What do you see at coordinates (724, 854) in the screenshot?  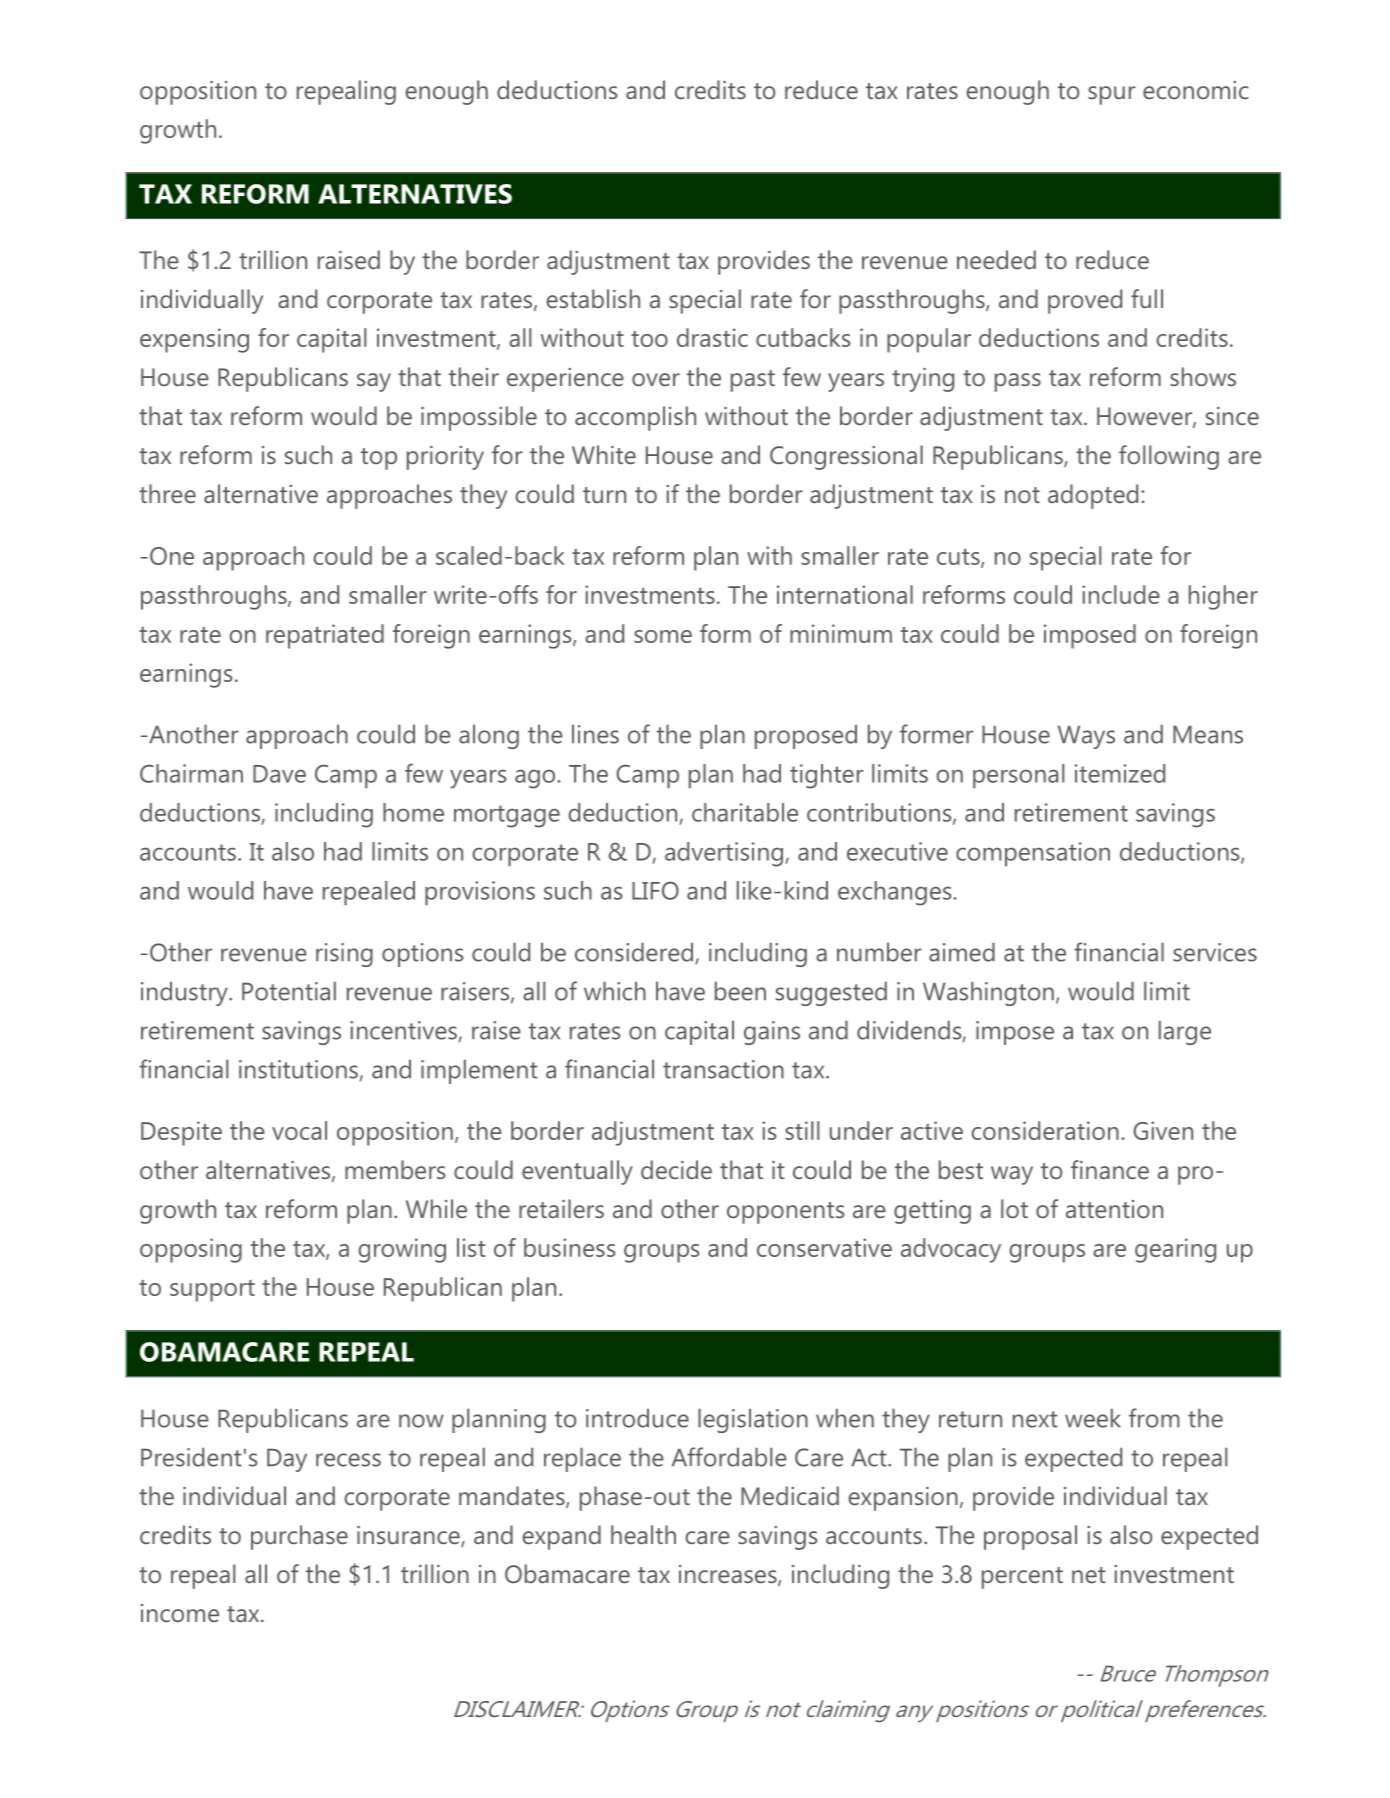 I see `advertising` at bounding box center [724, 854].
